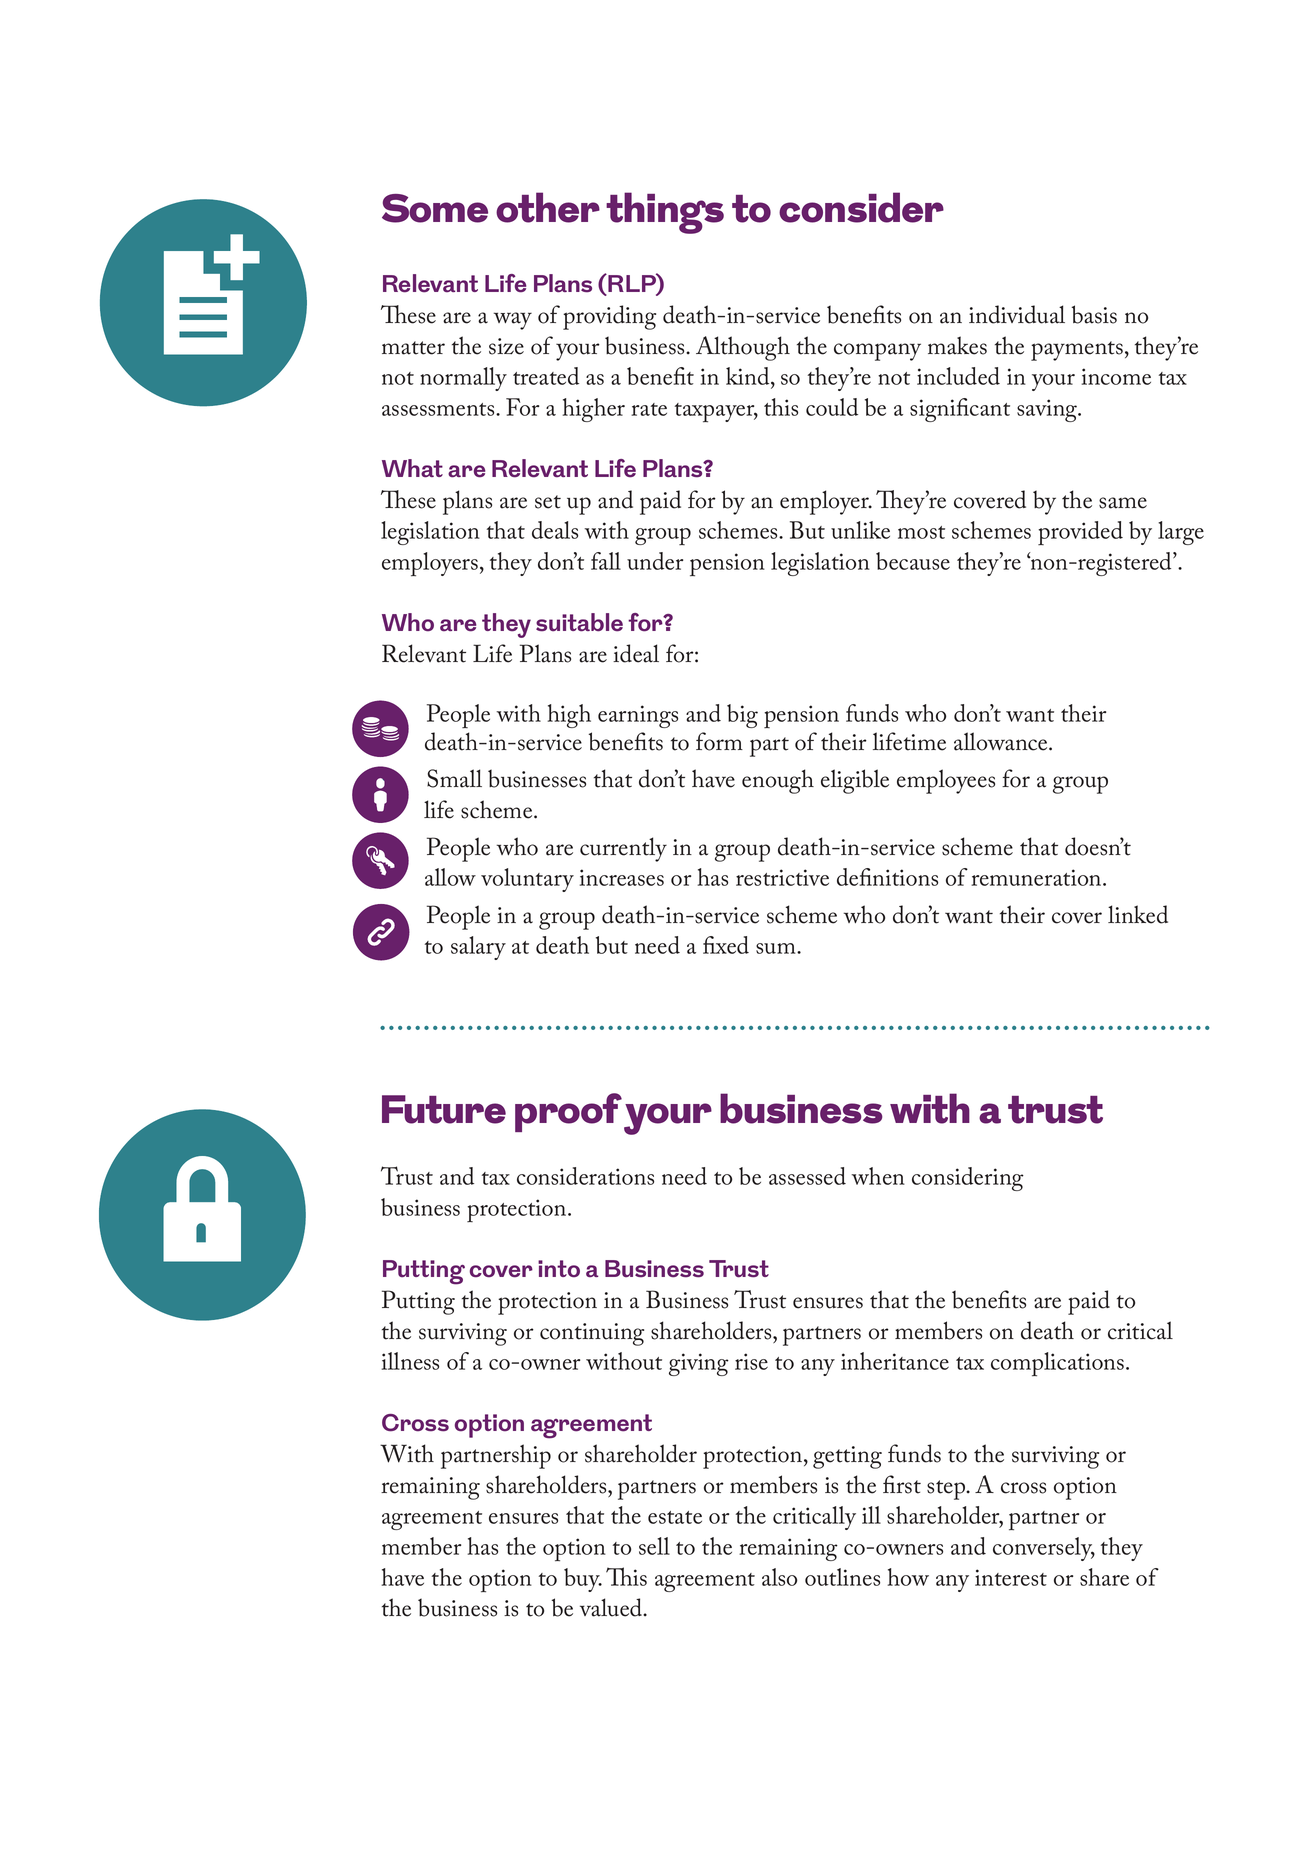  I want to click on buy, so click(583, 1580).
